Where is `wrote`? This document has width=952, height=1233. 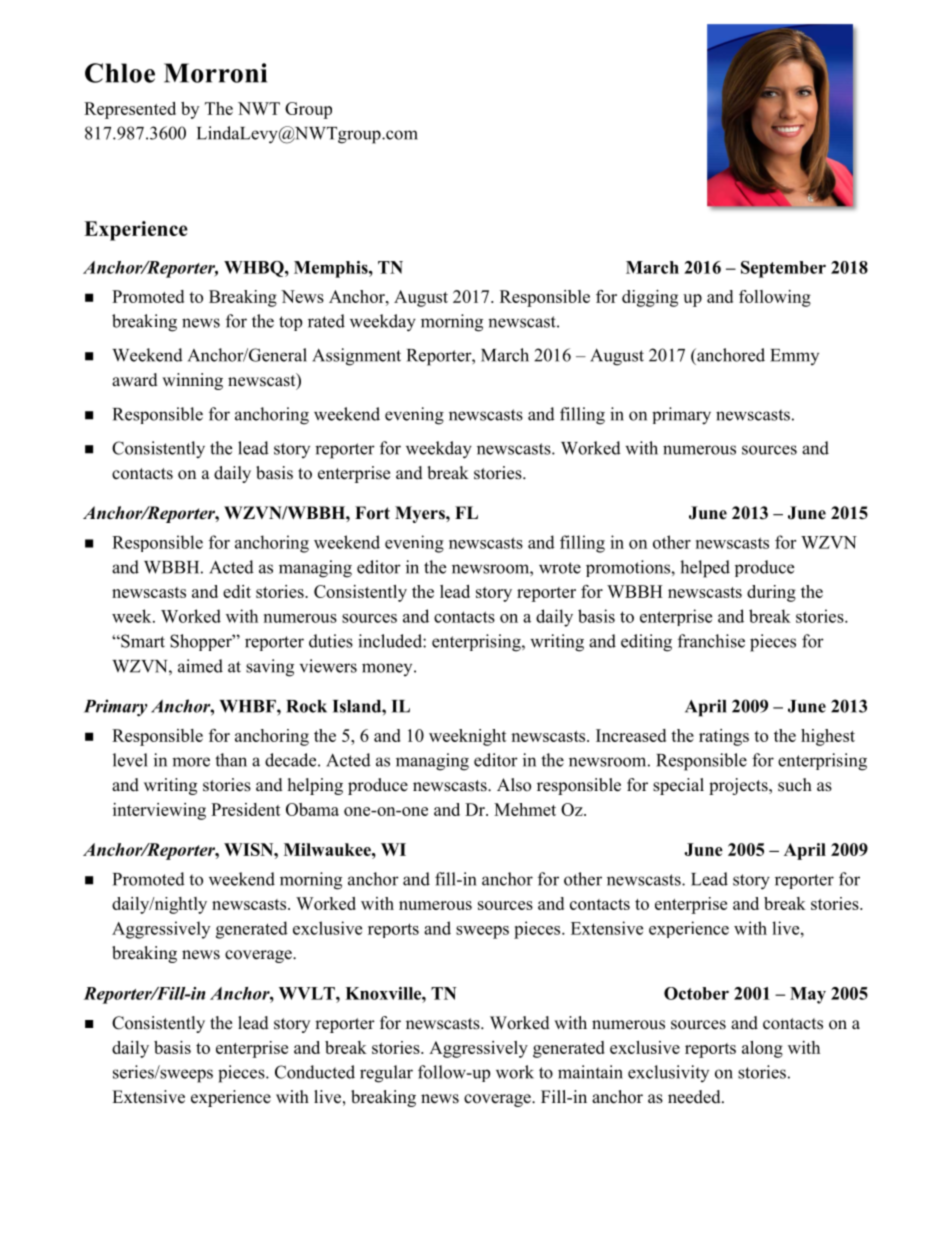 wrote is located at coordinates (560, 568).
